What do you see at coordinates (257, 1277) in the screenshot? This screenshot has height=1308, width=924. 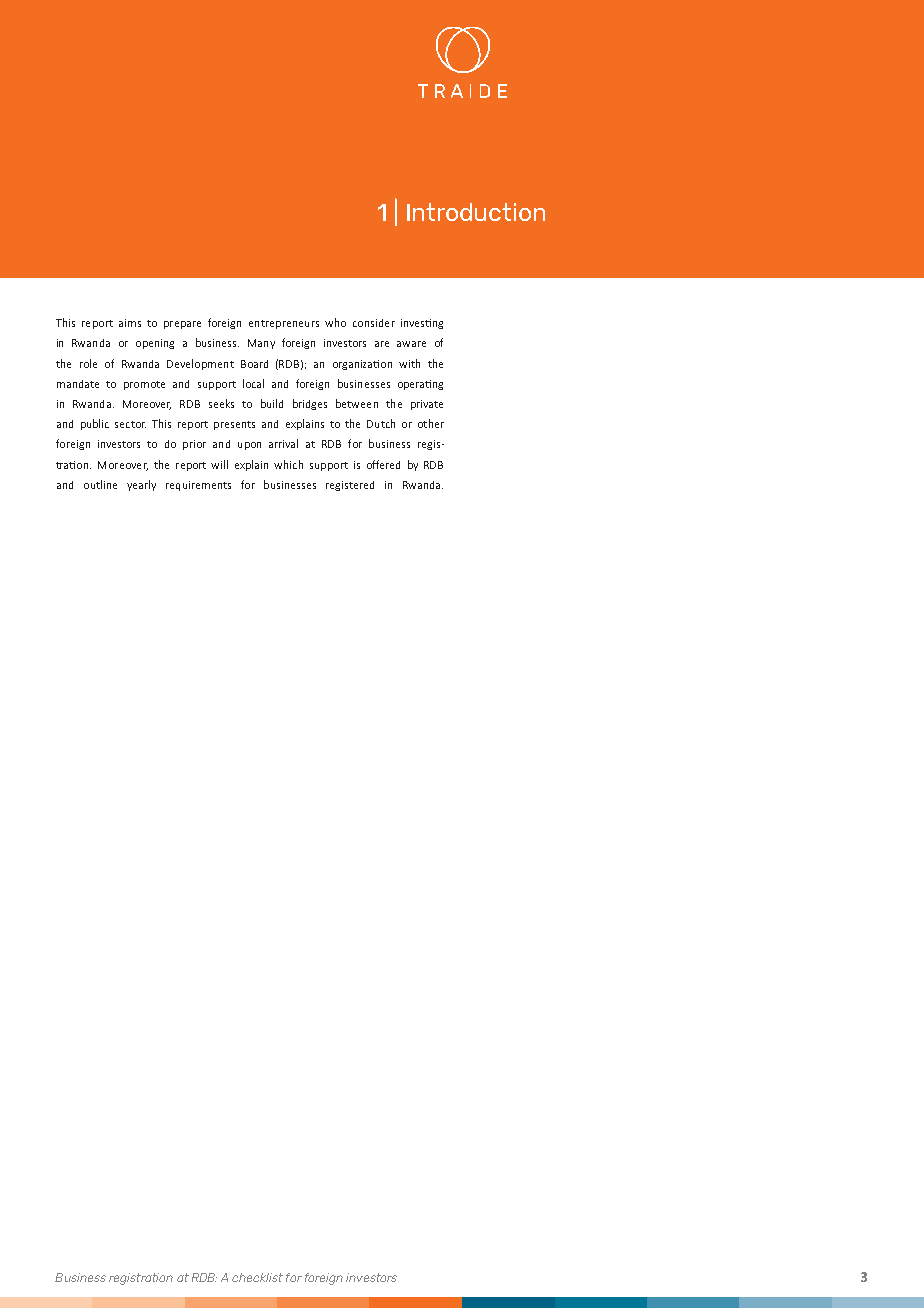 I see `checklist` at bounding box center [257, 1277].
